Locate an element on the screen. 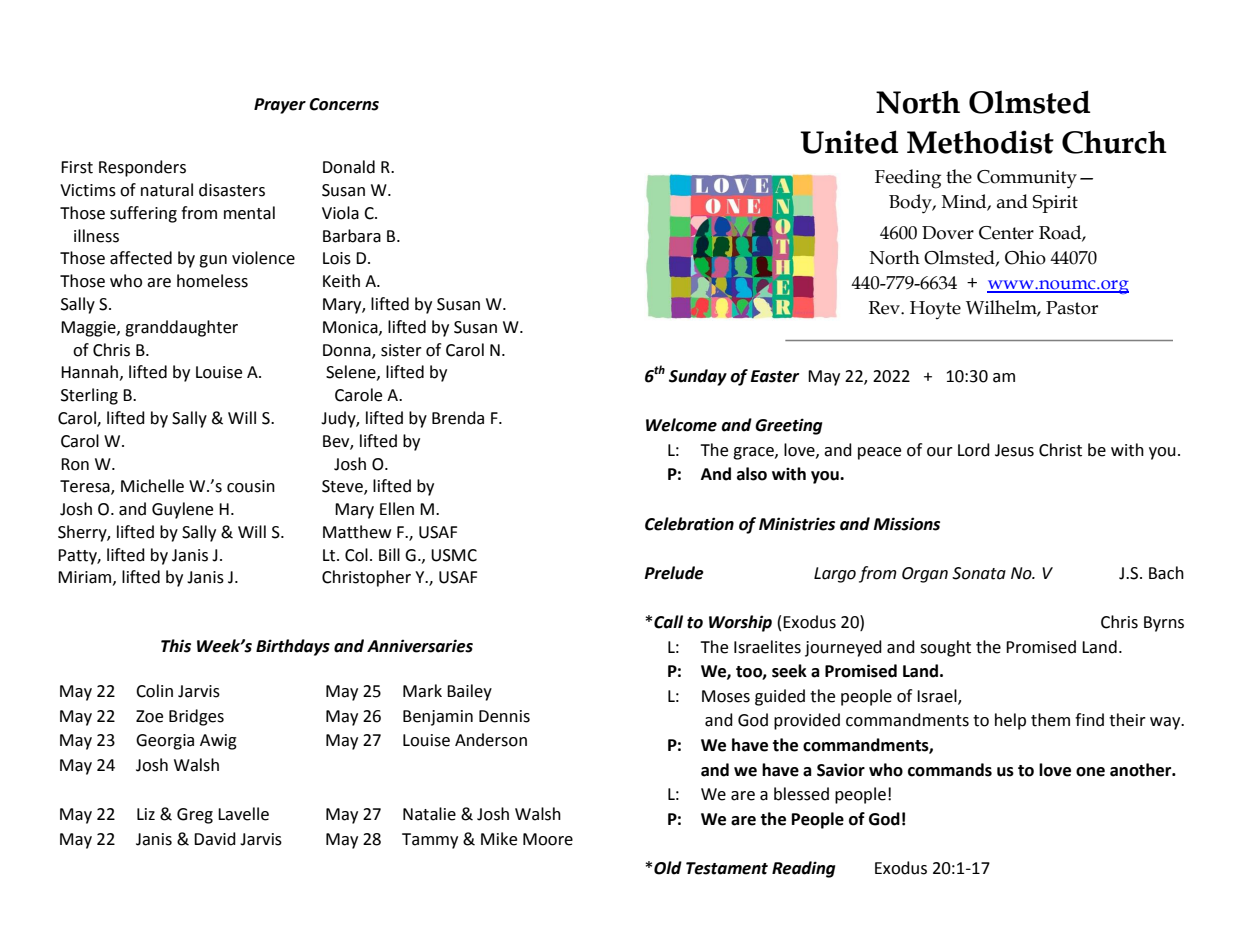 The height and width of the screenshot is (952, 1233). one is located at coordinates (1090, 772).
